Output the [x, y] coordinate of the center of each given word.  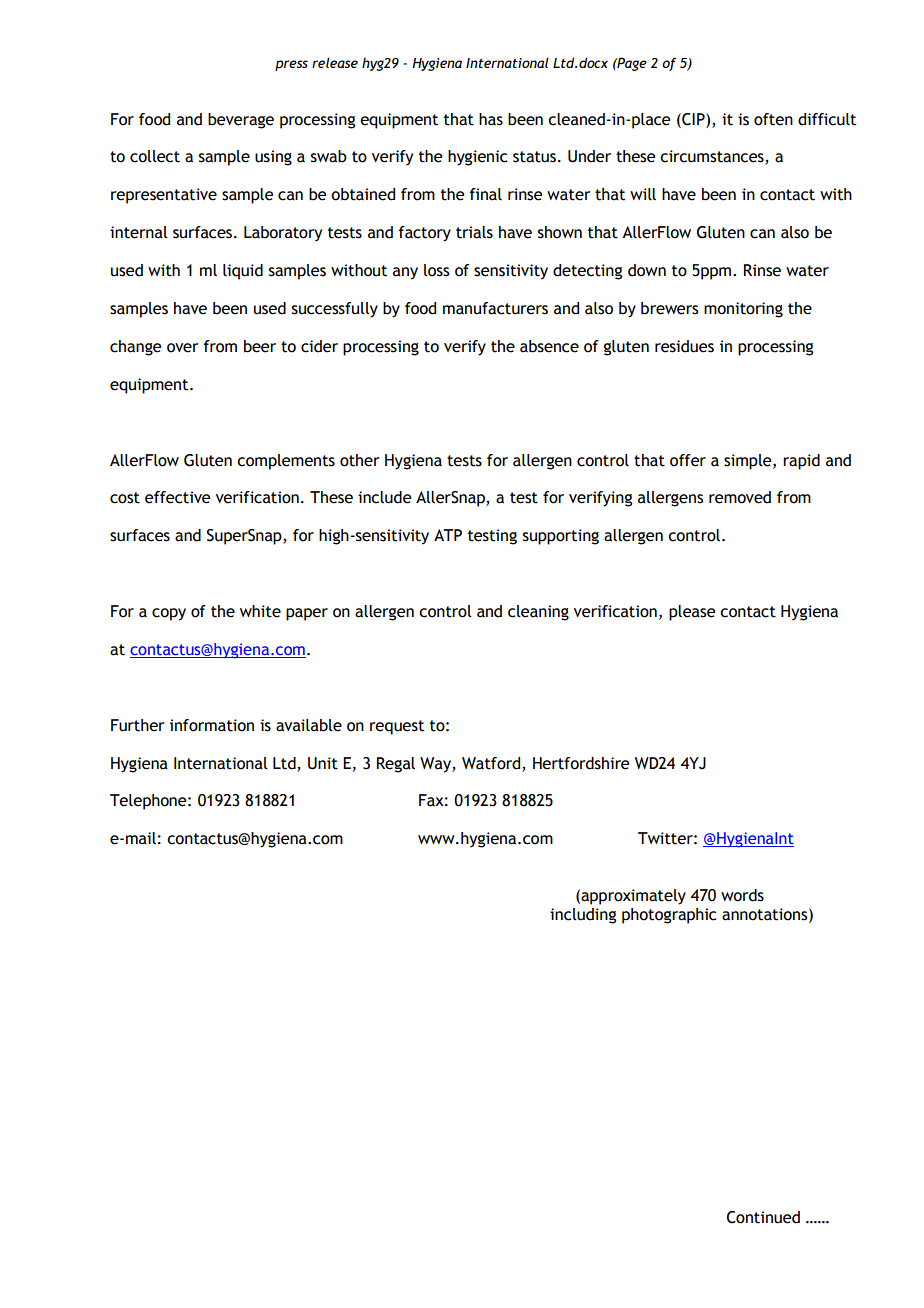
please [692, 613]
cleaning [538, 613]
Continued [763, 1217]
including [583, 916]
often [773, 119]
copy [169, 614]
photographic [669, 916]
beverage [241, 121]
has [491, 119]
